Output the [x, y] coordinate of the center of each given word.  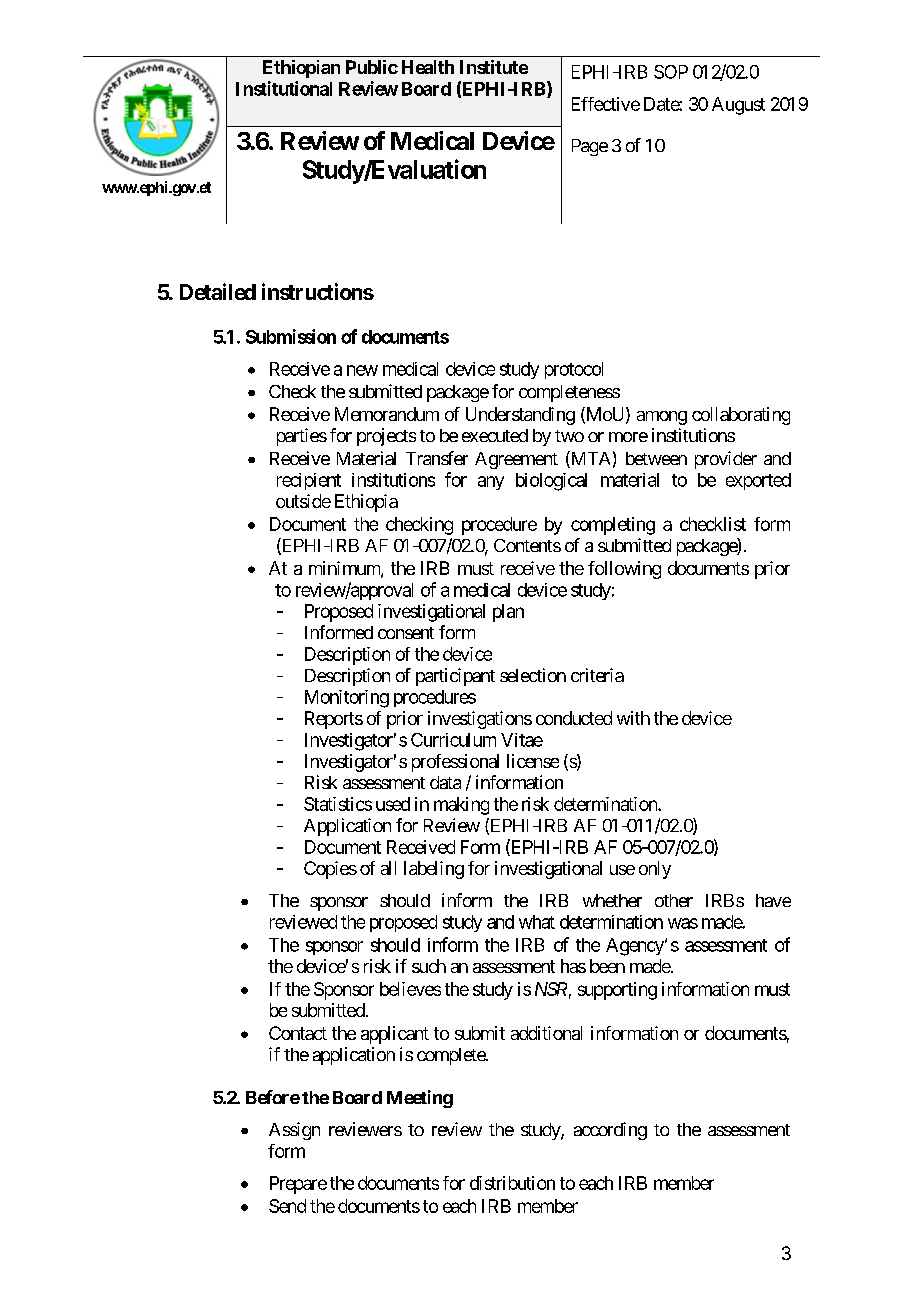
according [610, 1131]
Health [428, 67]
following [624, 570]
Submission [291, 336]
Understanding [520, 416]
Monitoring [347, 699]
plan [508, 613]
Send [287, 1206]
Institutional [284, 88]
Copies [330, 870]
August [738, 106]
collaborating [741, 416]
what [537, 922]
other [674, 900]
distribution [512, 1183]
